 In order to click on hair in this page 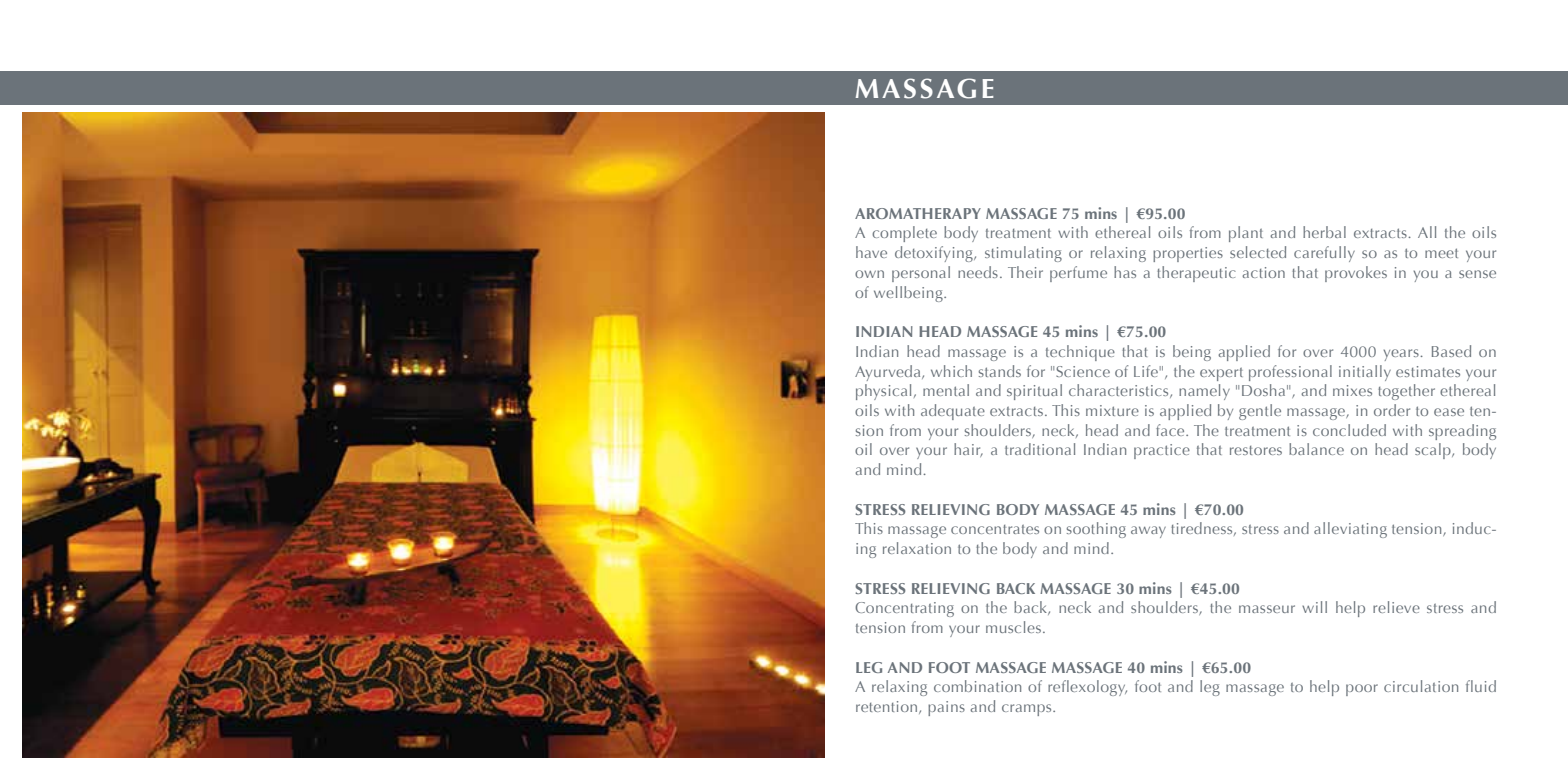, I will do `click(968, 450)`.
